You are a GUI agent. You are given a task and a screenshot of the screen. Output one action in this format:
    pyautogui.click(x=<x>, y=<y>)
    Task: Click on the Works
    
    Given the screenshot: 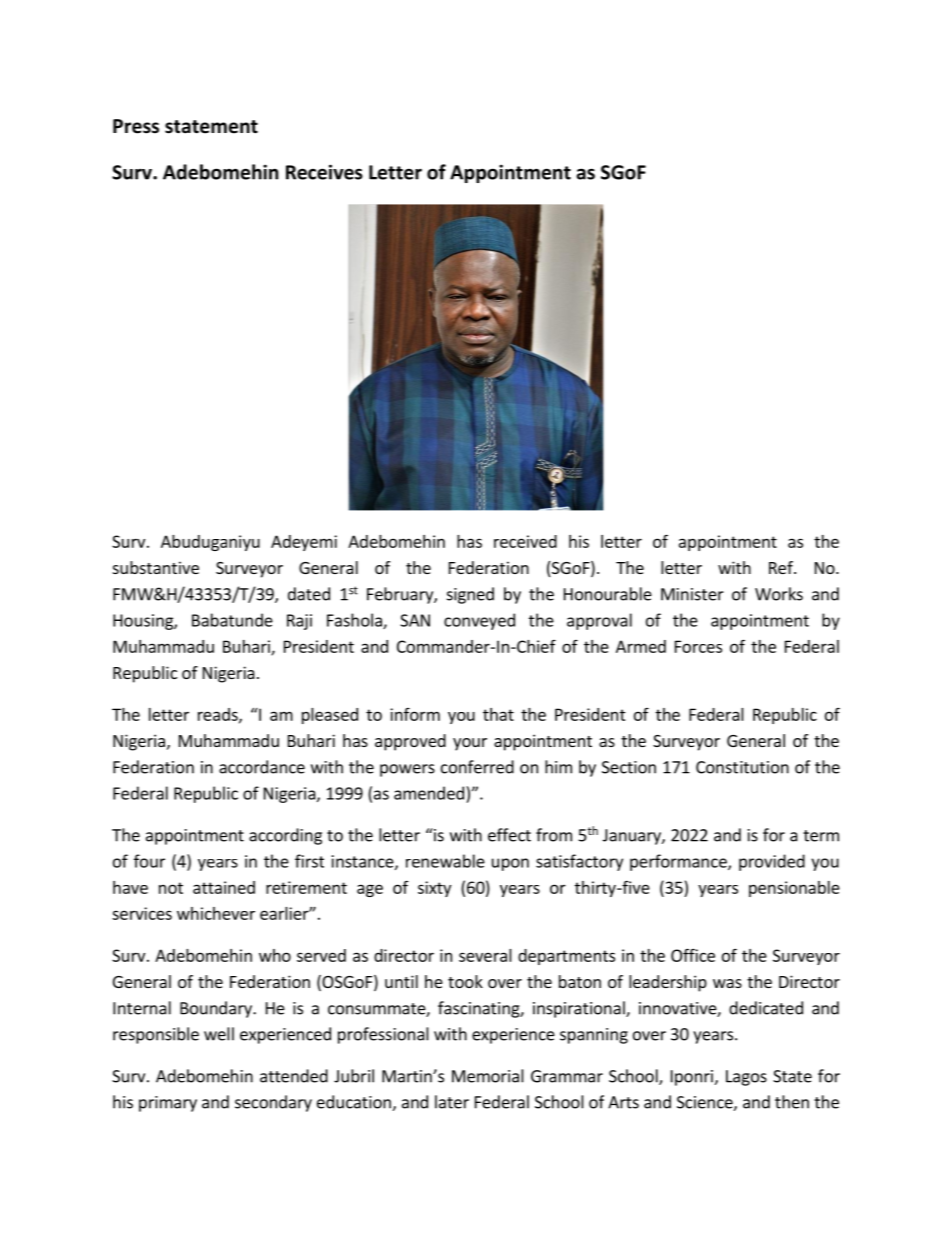 What is the action you would take?
    pyautogui.click(x=779, y=594)
